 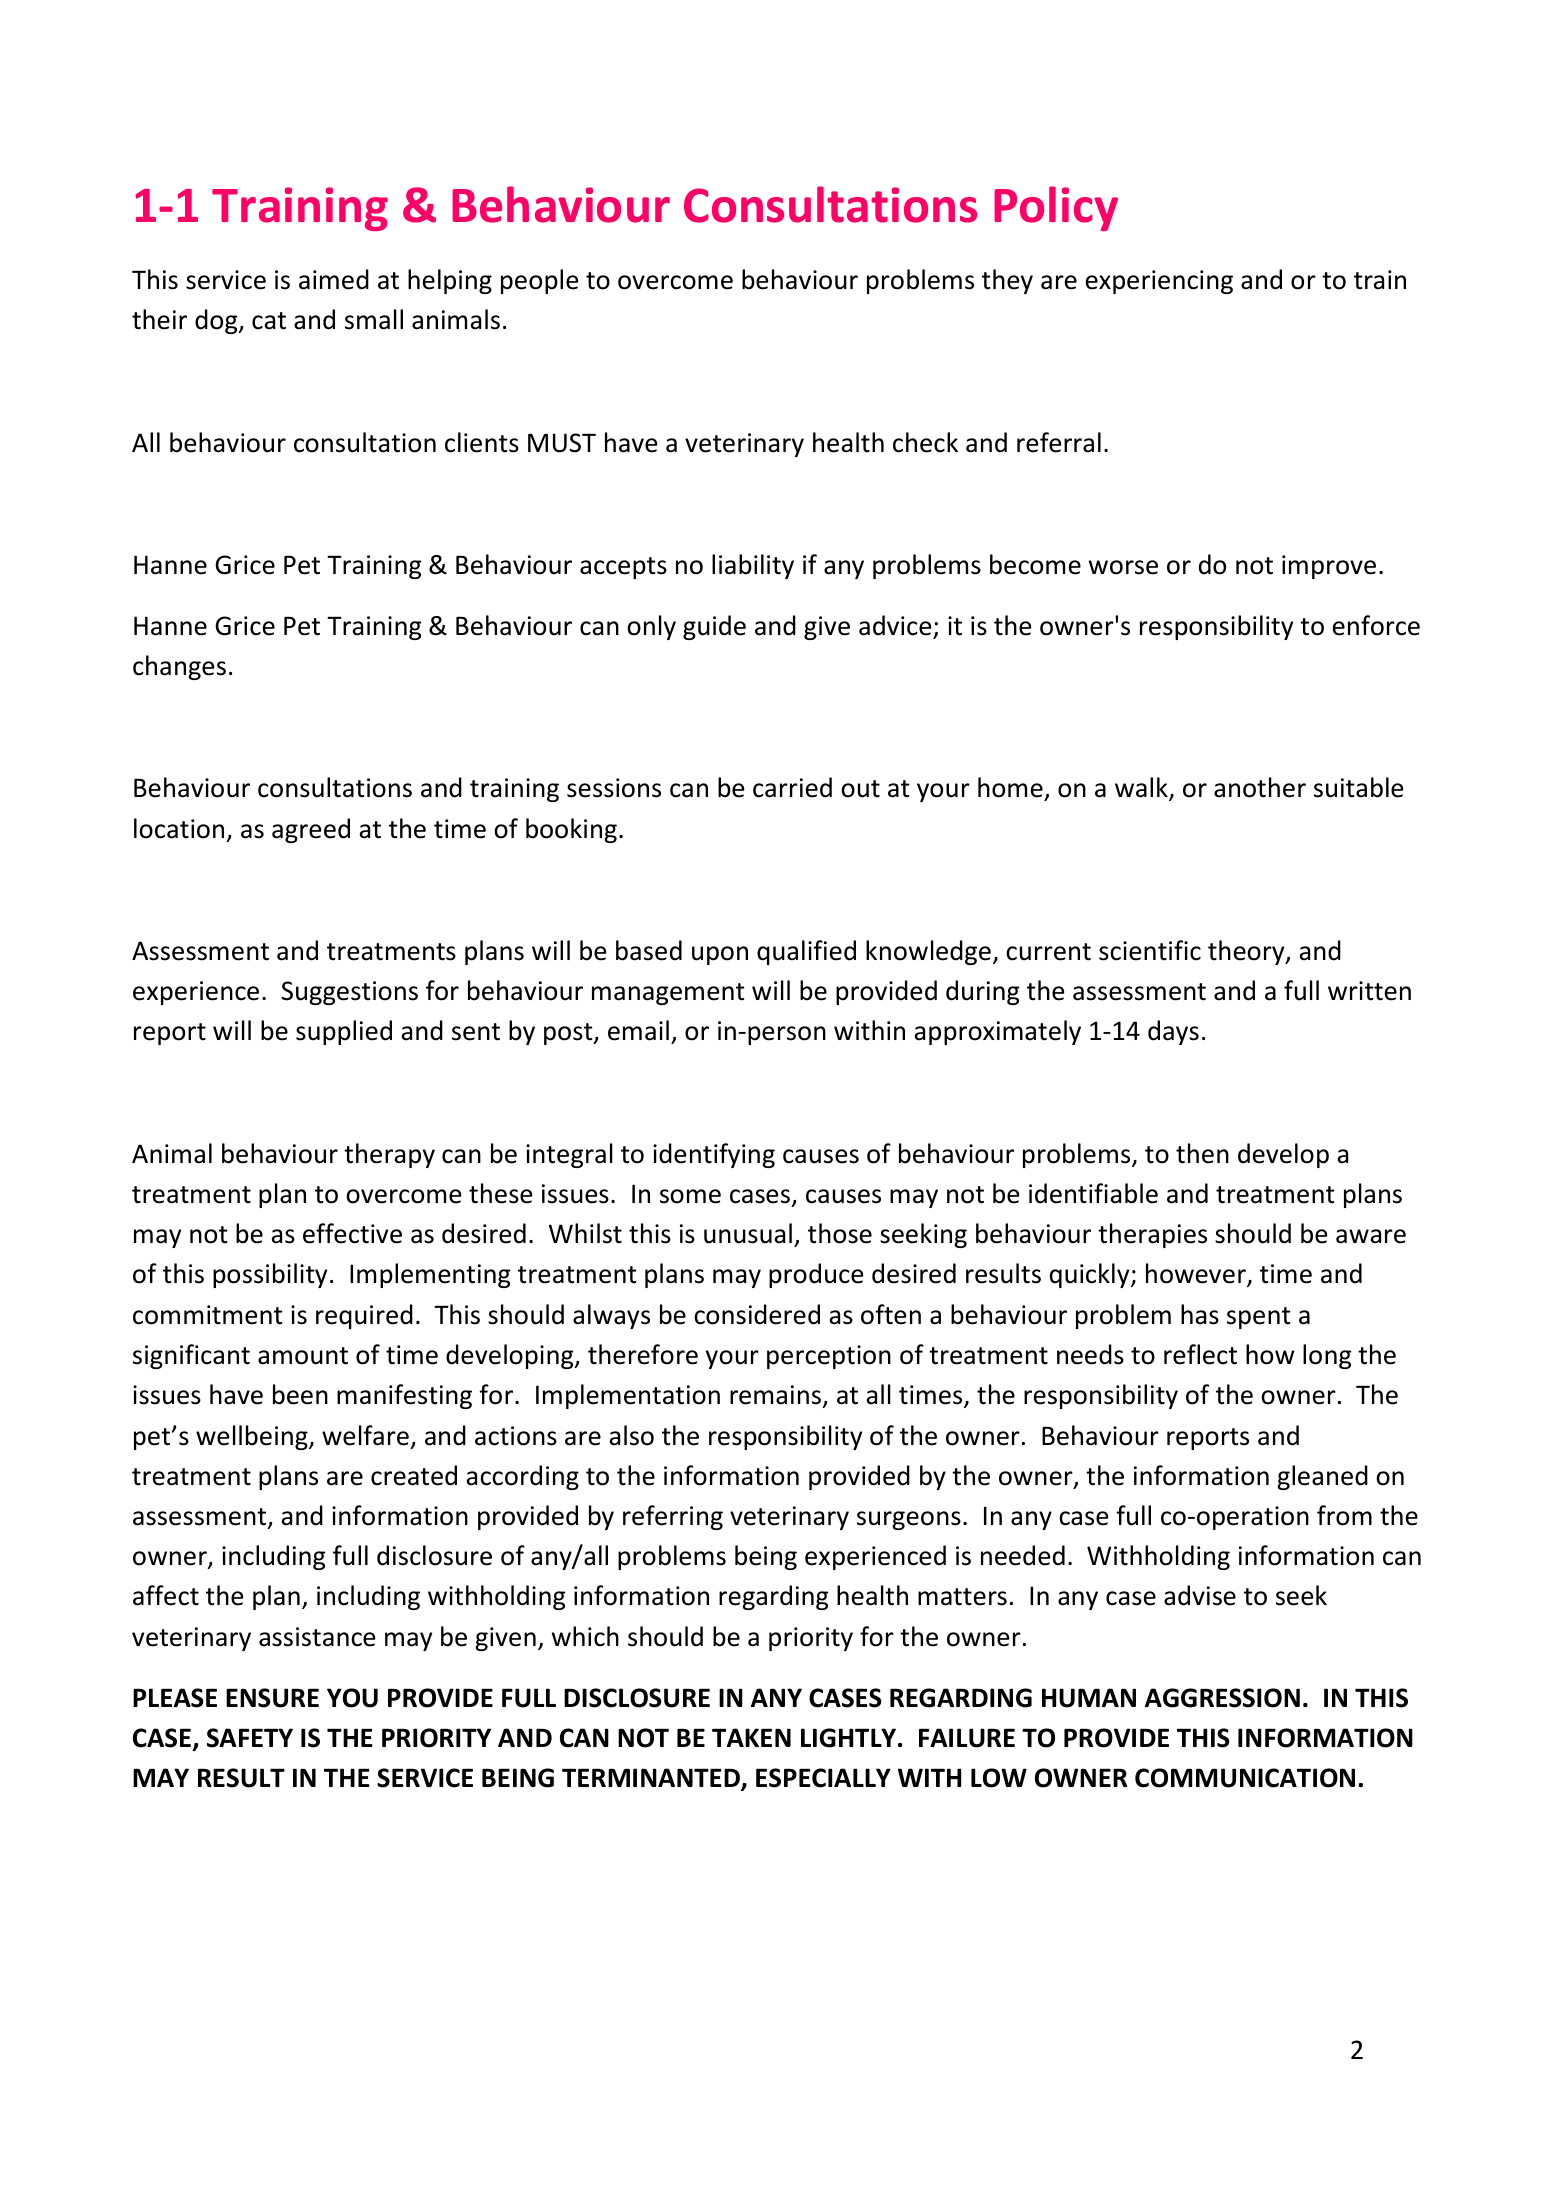 I want to click on aimed, so click(x=334, y=279).
